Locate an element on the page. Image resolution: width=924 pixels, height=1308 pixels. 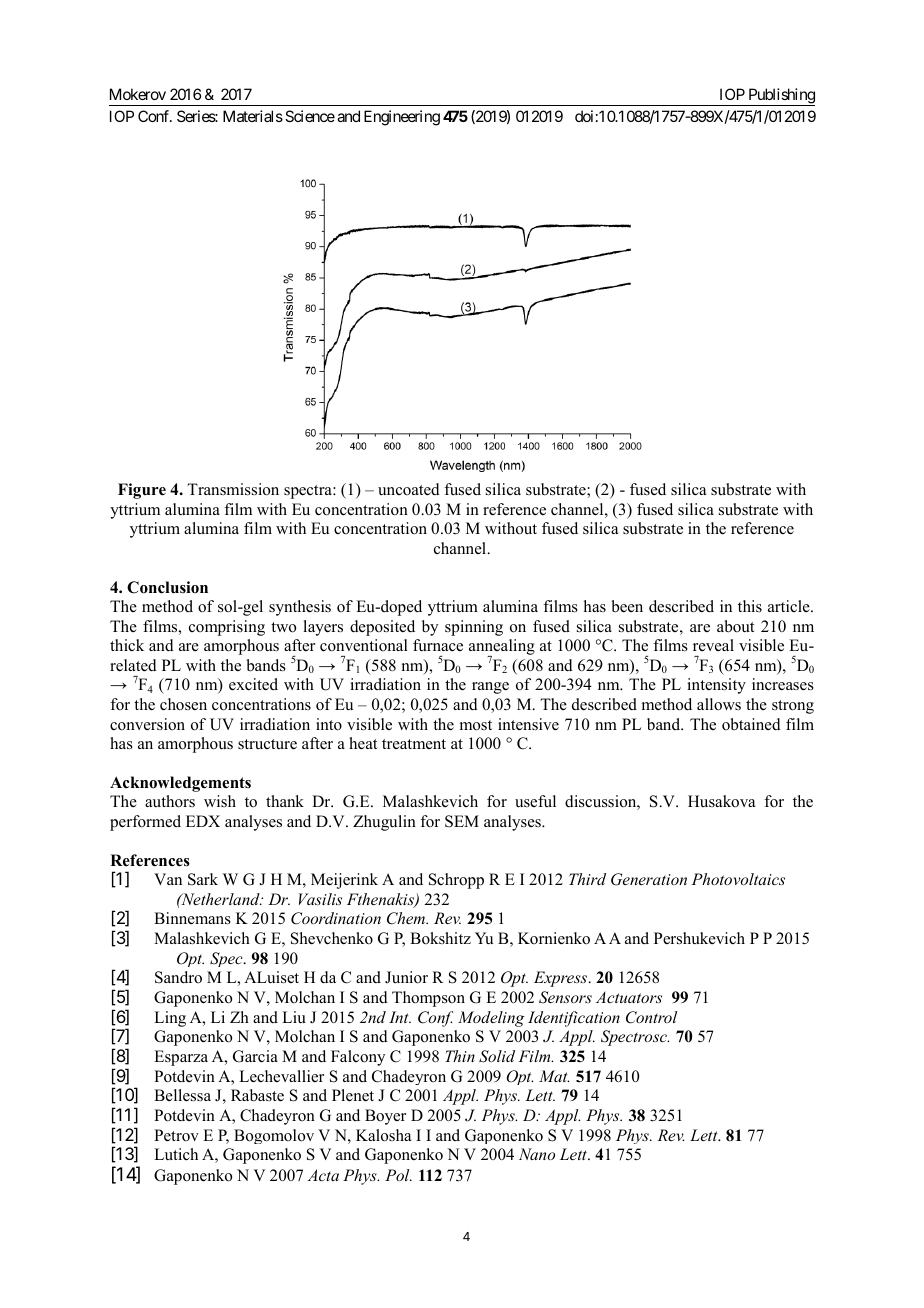
Publishing is located at coordinates (781, 97).
